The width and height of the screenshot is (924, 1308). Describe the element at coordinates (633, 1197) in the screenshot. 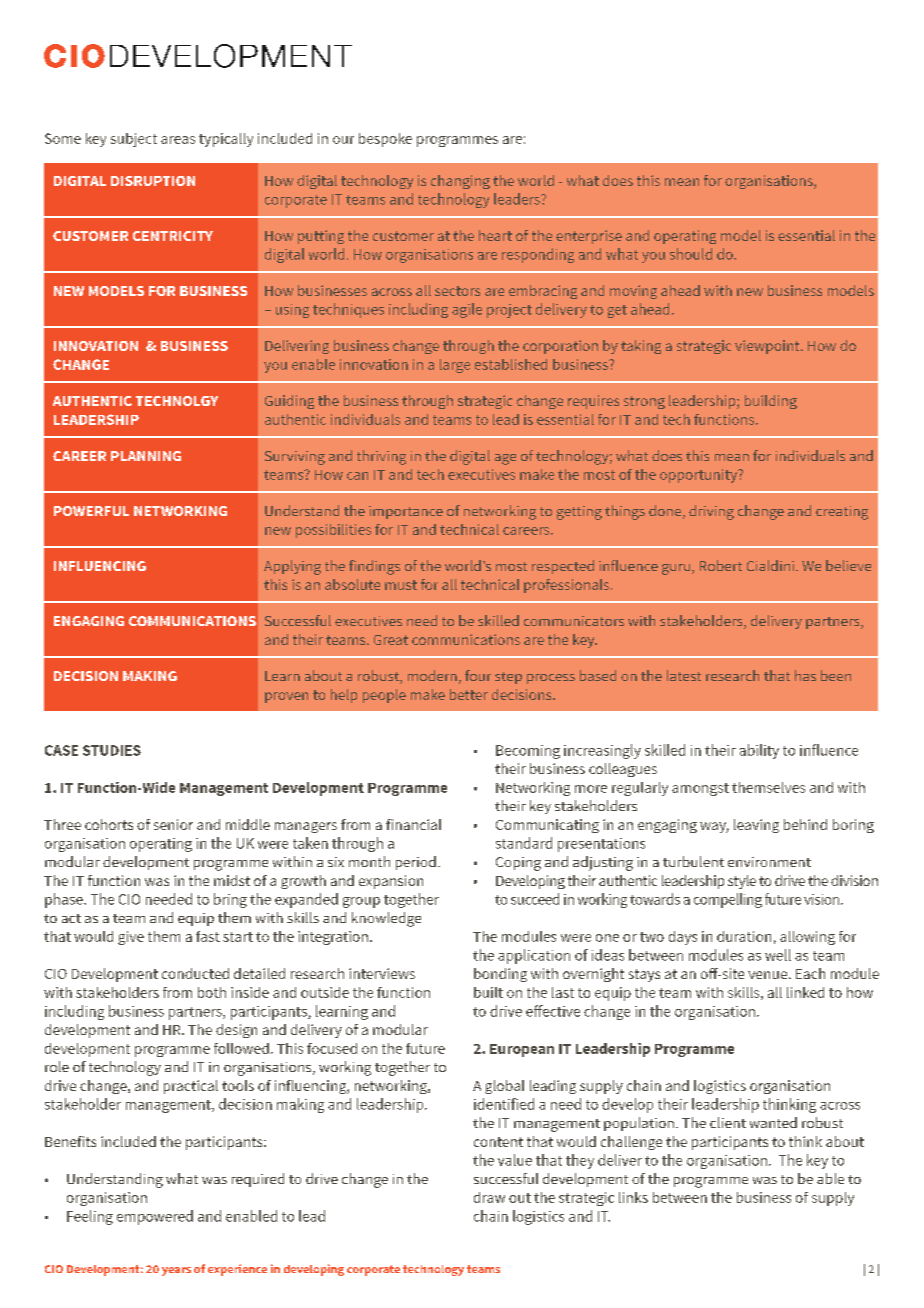

I see `links` at that location.
